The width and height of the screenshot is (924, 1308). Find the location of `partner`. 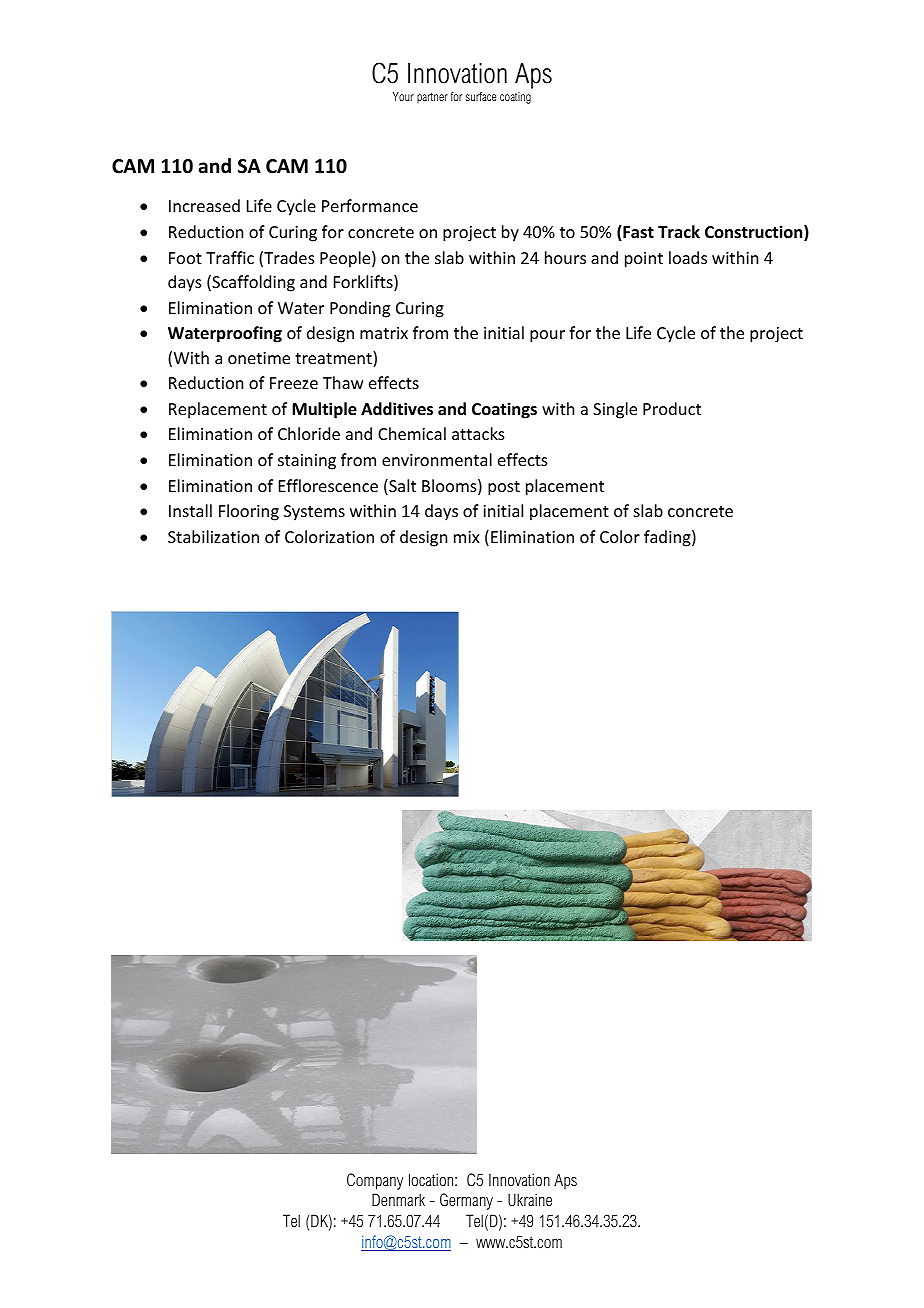

partner is located at coordinates (432, 97).
